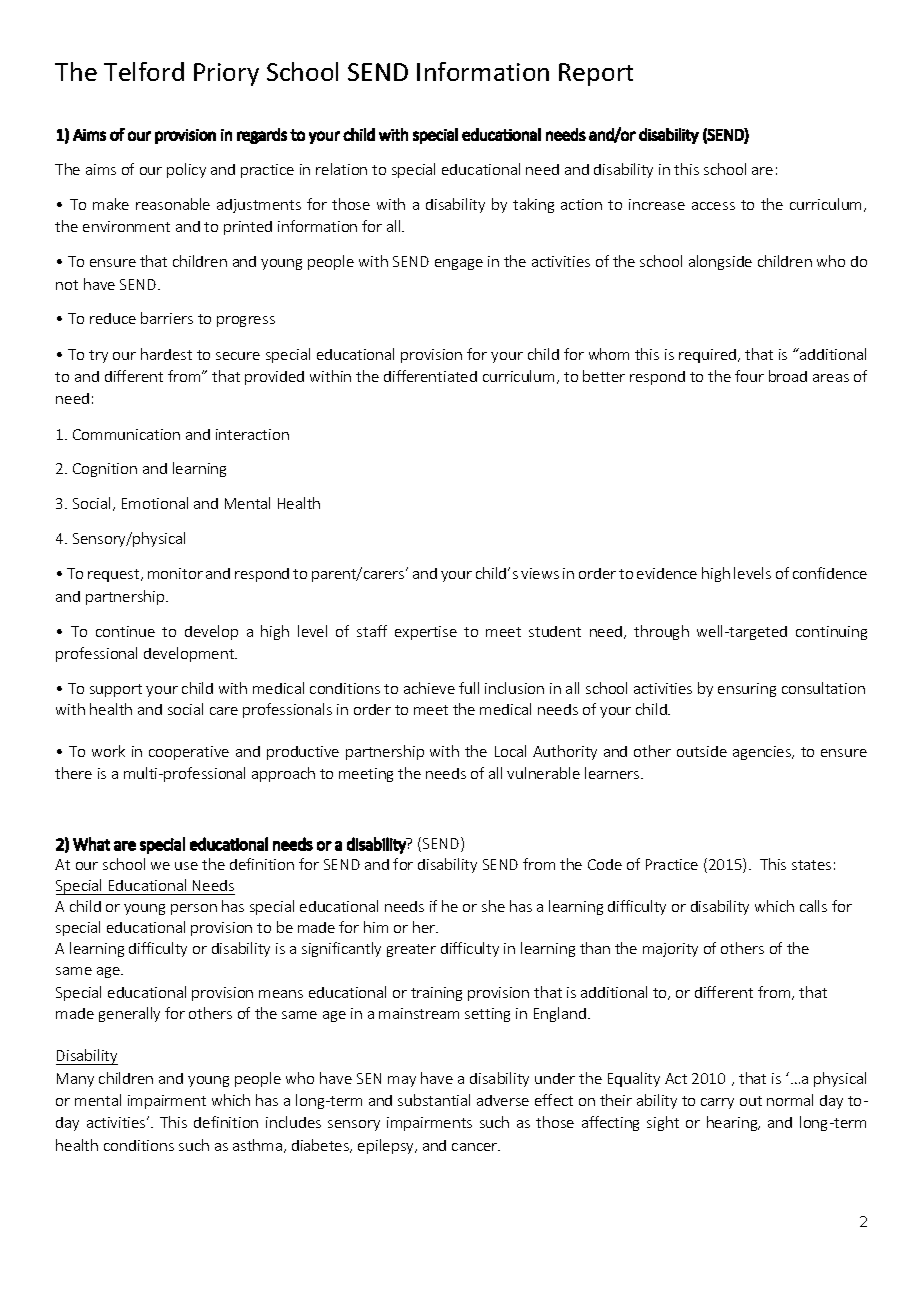 This screenshot has height=1308, width=924. I want to click on Many, so click(75, 1080).
